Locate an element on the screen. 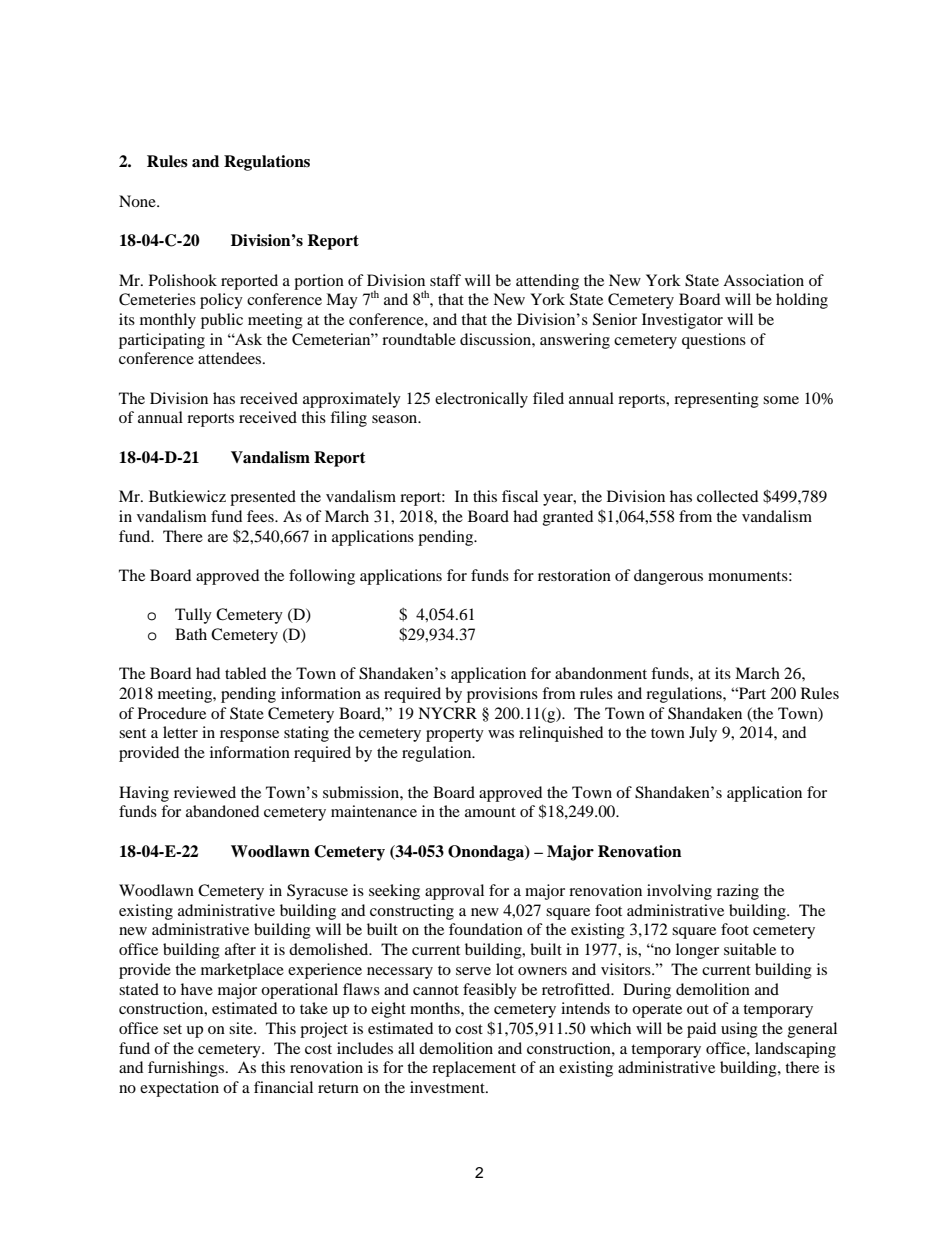  electronically is located at coordinates (481, 400).
